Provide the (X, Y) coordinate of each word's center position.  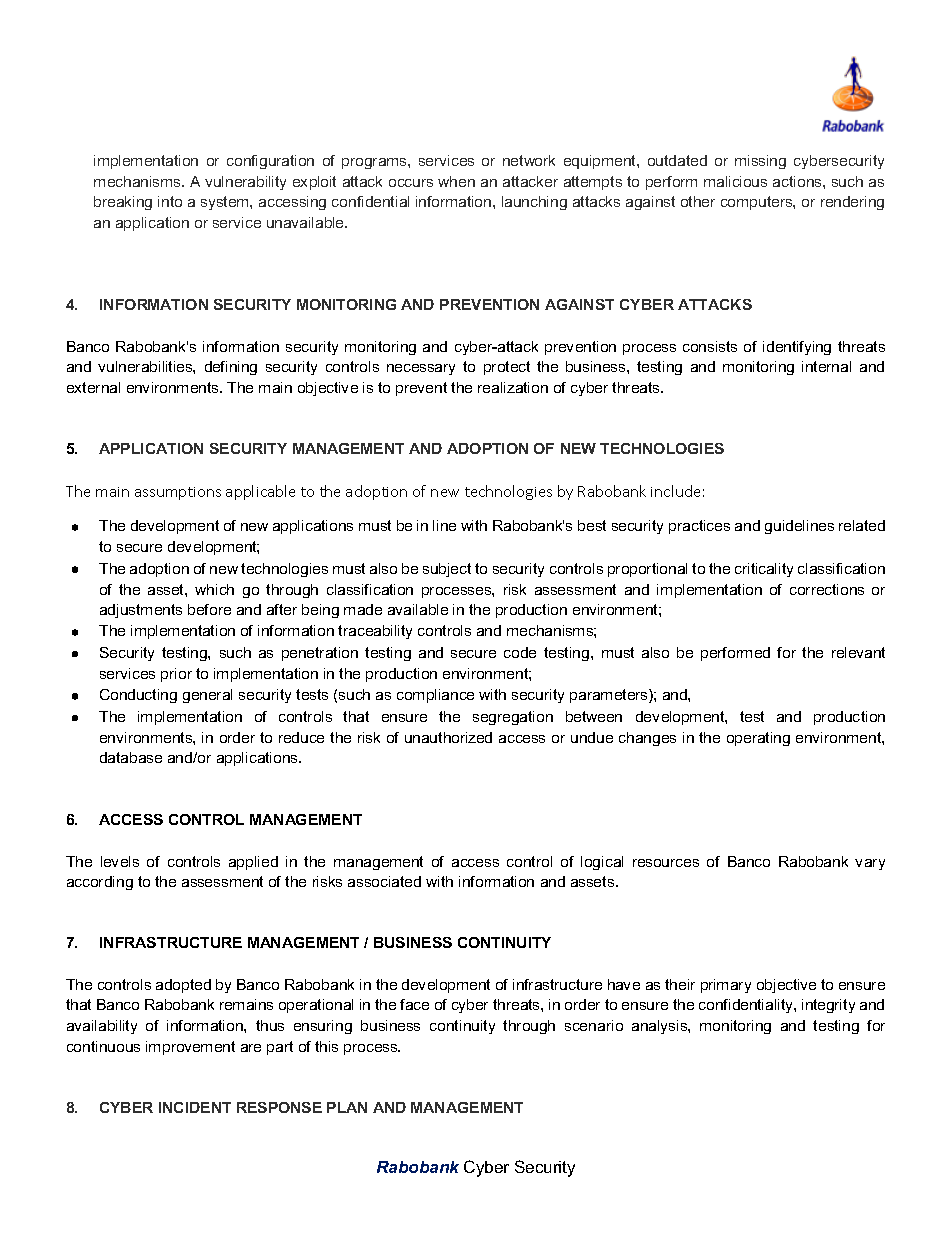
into (170, 201)
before (209, 609)
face (414, 1004)
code (520, 652)
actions (798, 181)
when (456, 181)
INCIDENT (195, 1107)
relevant (858, 652)
